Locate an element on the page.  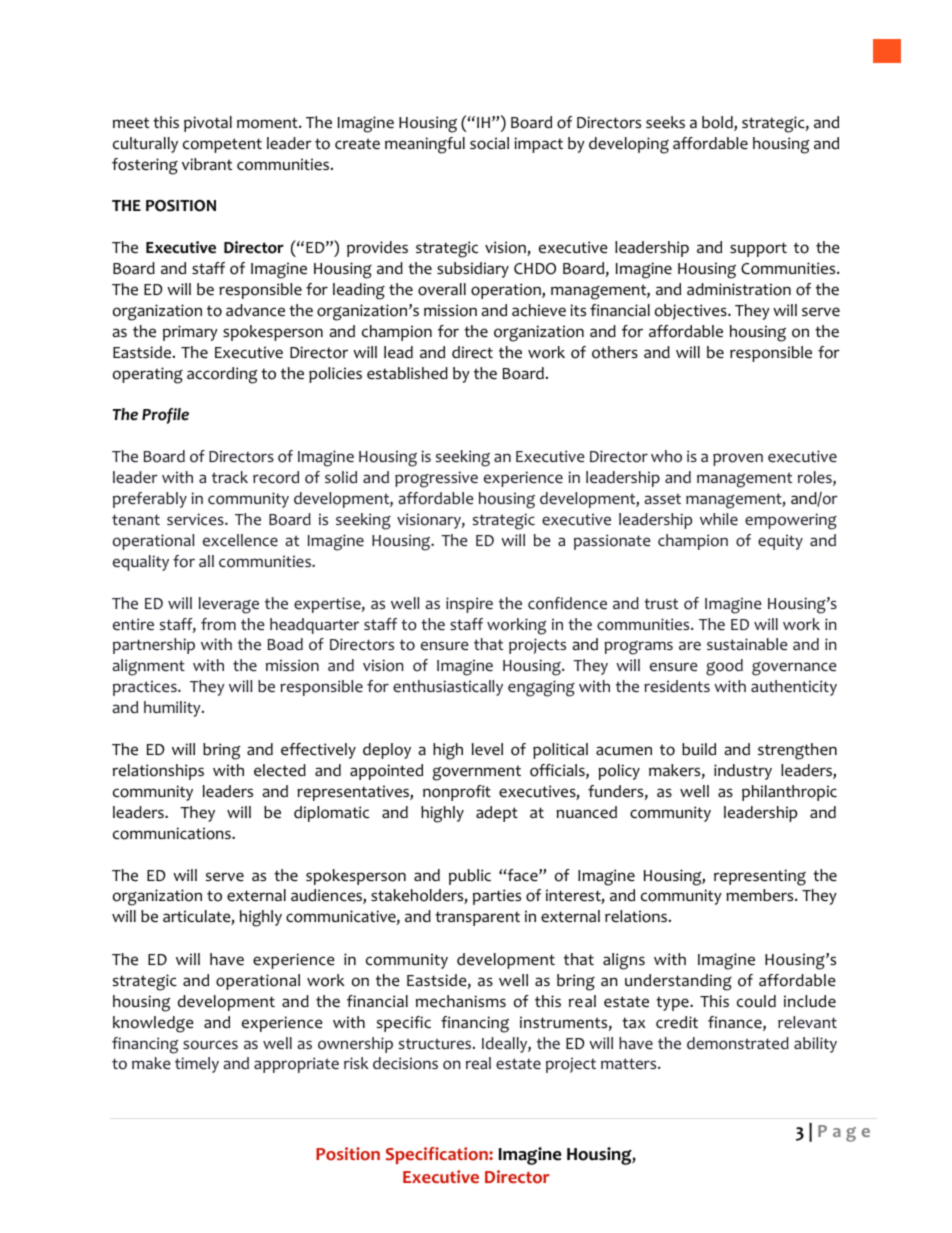
sources is located at coordinates (210, 1045).
